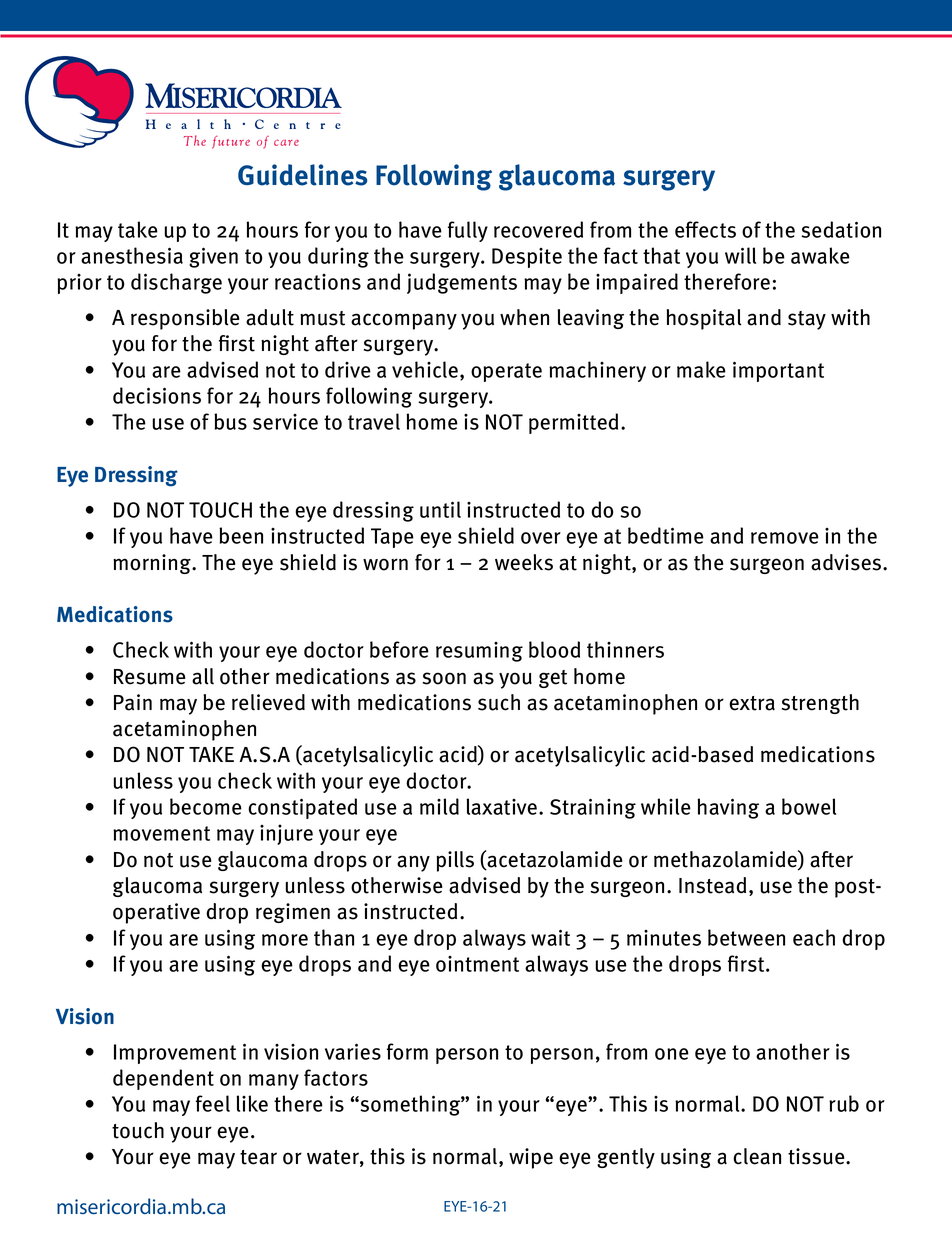 Image resolution: width=952 pixels, height=1233 pixels. What do you see at coordinates (455, 861) in the image?
I see `pills` at bounding box center [455, 861].
